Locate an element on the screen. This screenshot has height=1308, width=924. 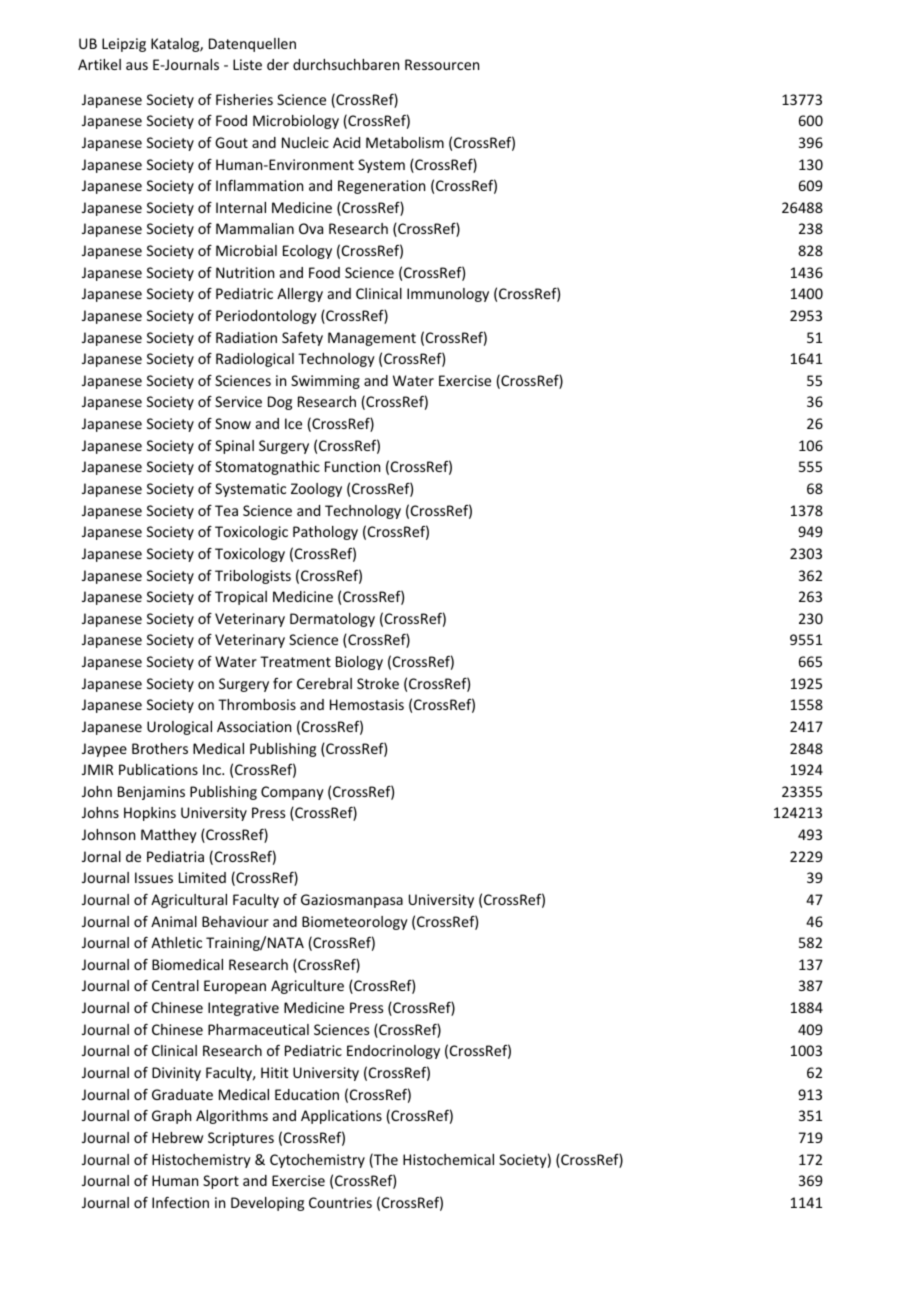
Treatment is located at coordinates (295, 661).
